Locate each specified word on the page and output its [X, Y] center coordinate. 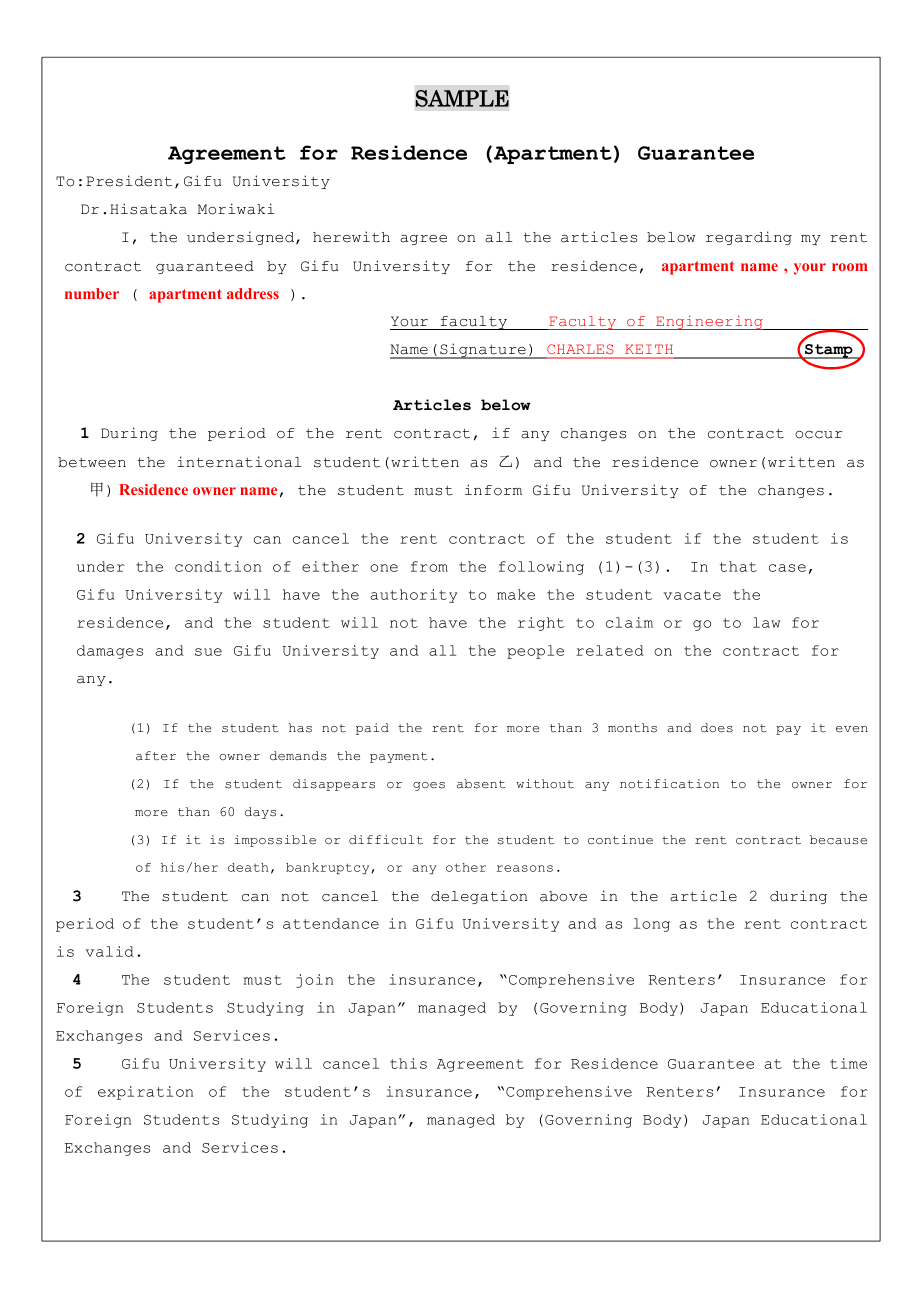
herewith [351, 237]
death [248, 867]
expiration [145, 1093]
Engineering [709, 322]
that [738, 566]
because [838, 840]
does [717, 728]
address [253, 293]
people [535, 652]
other [466, 867]
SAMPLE [462, 98]
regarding [749, 238]
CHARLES [580, 349]
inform [493, 490]
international [239, 462]
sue [208, 652]
